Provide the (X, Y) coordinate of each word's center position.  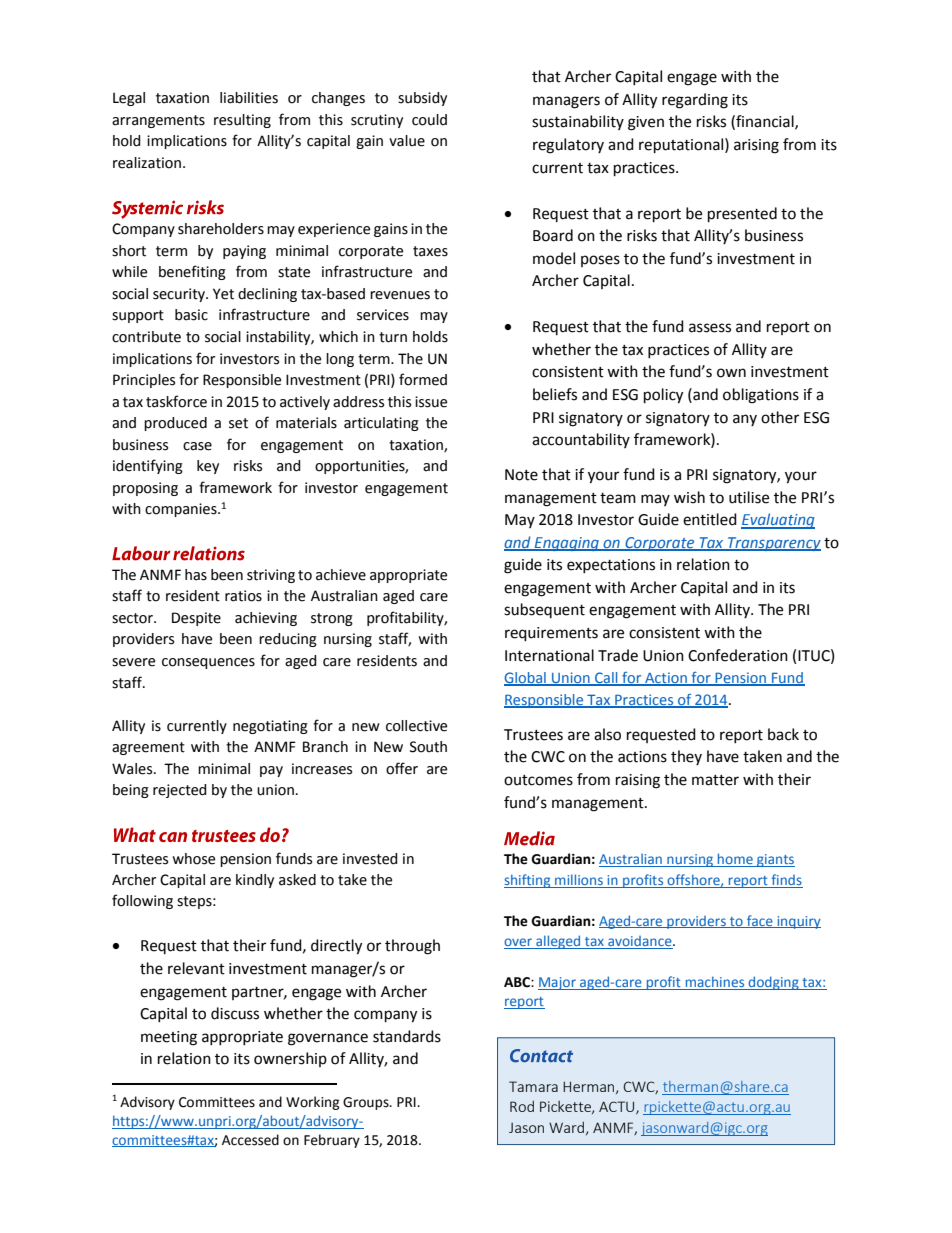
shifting (528, 881)
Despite (196, 619)
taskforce (176, 401)
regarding (695, 101)
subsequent (544, 610)
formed (423, 379)
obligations (761, 396)
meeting (169, 1038)
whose (193, 859)
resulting (242, 121)
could (429, 120)
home (735, 860)
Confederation (738, 655)
